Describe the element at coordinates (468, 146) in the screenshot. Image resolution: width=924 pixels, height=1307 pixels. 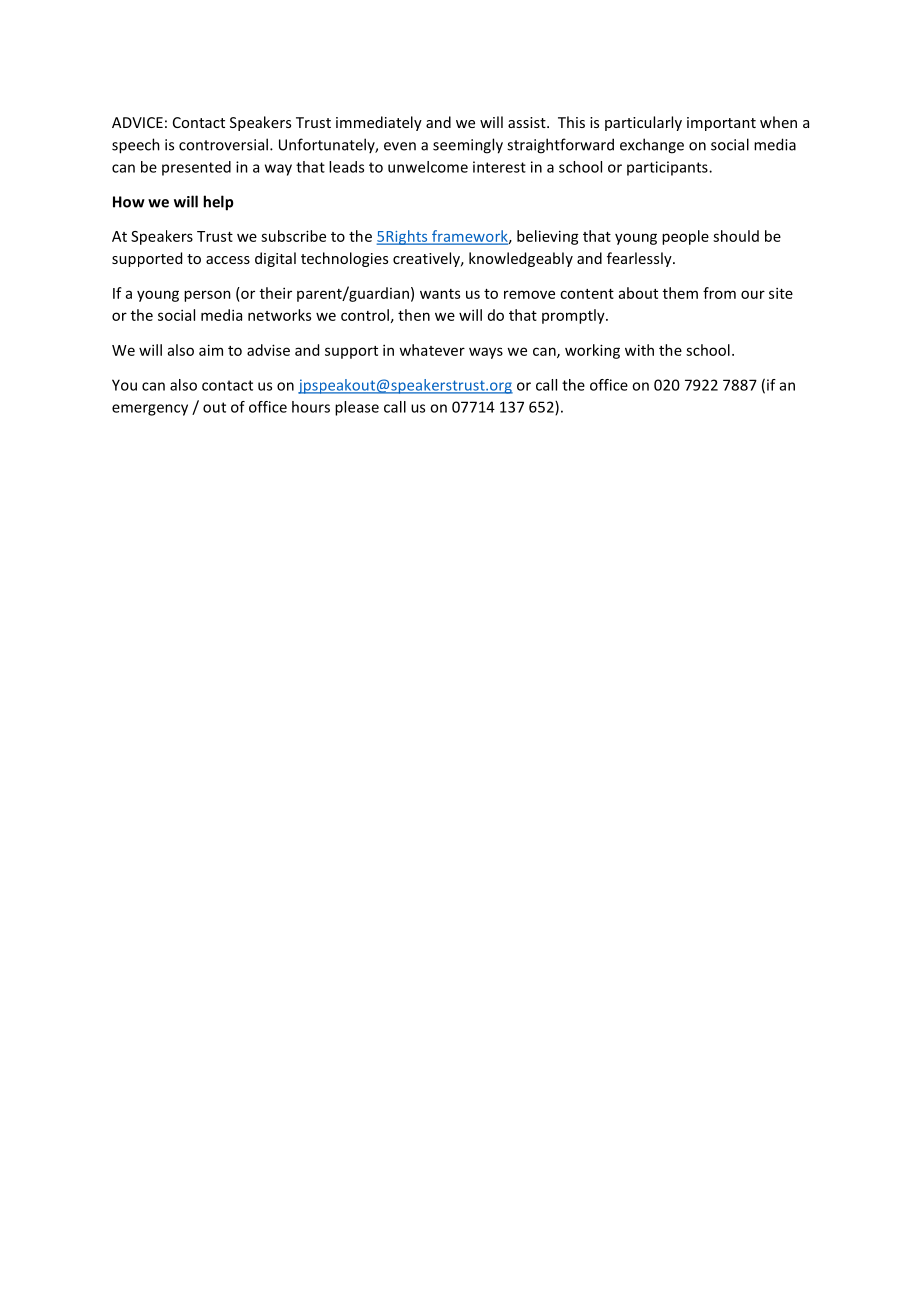
I see `seemingly` at that location.
